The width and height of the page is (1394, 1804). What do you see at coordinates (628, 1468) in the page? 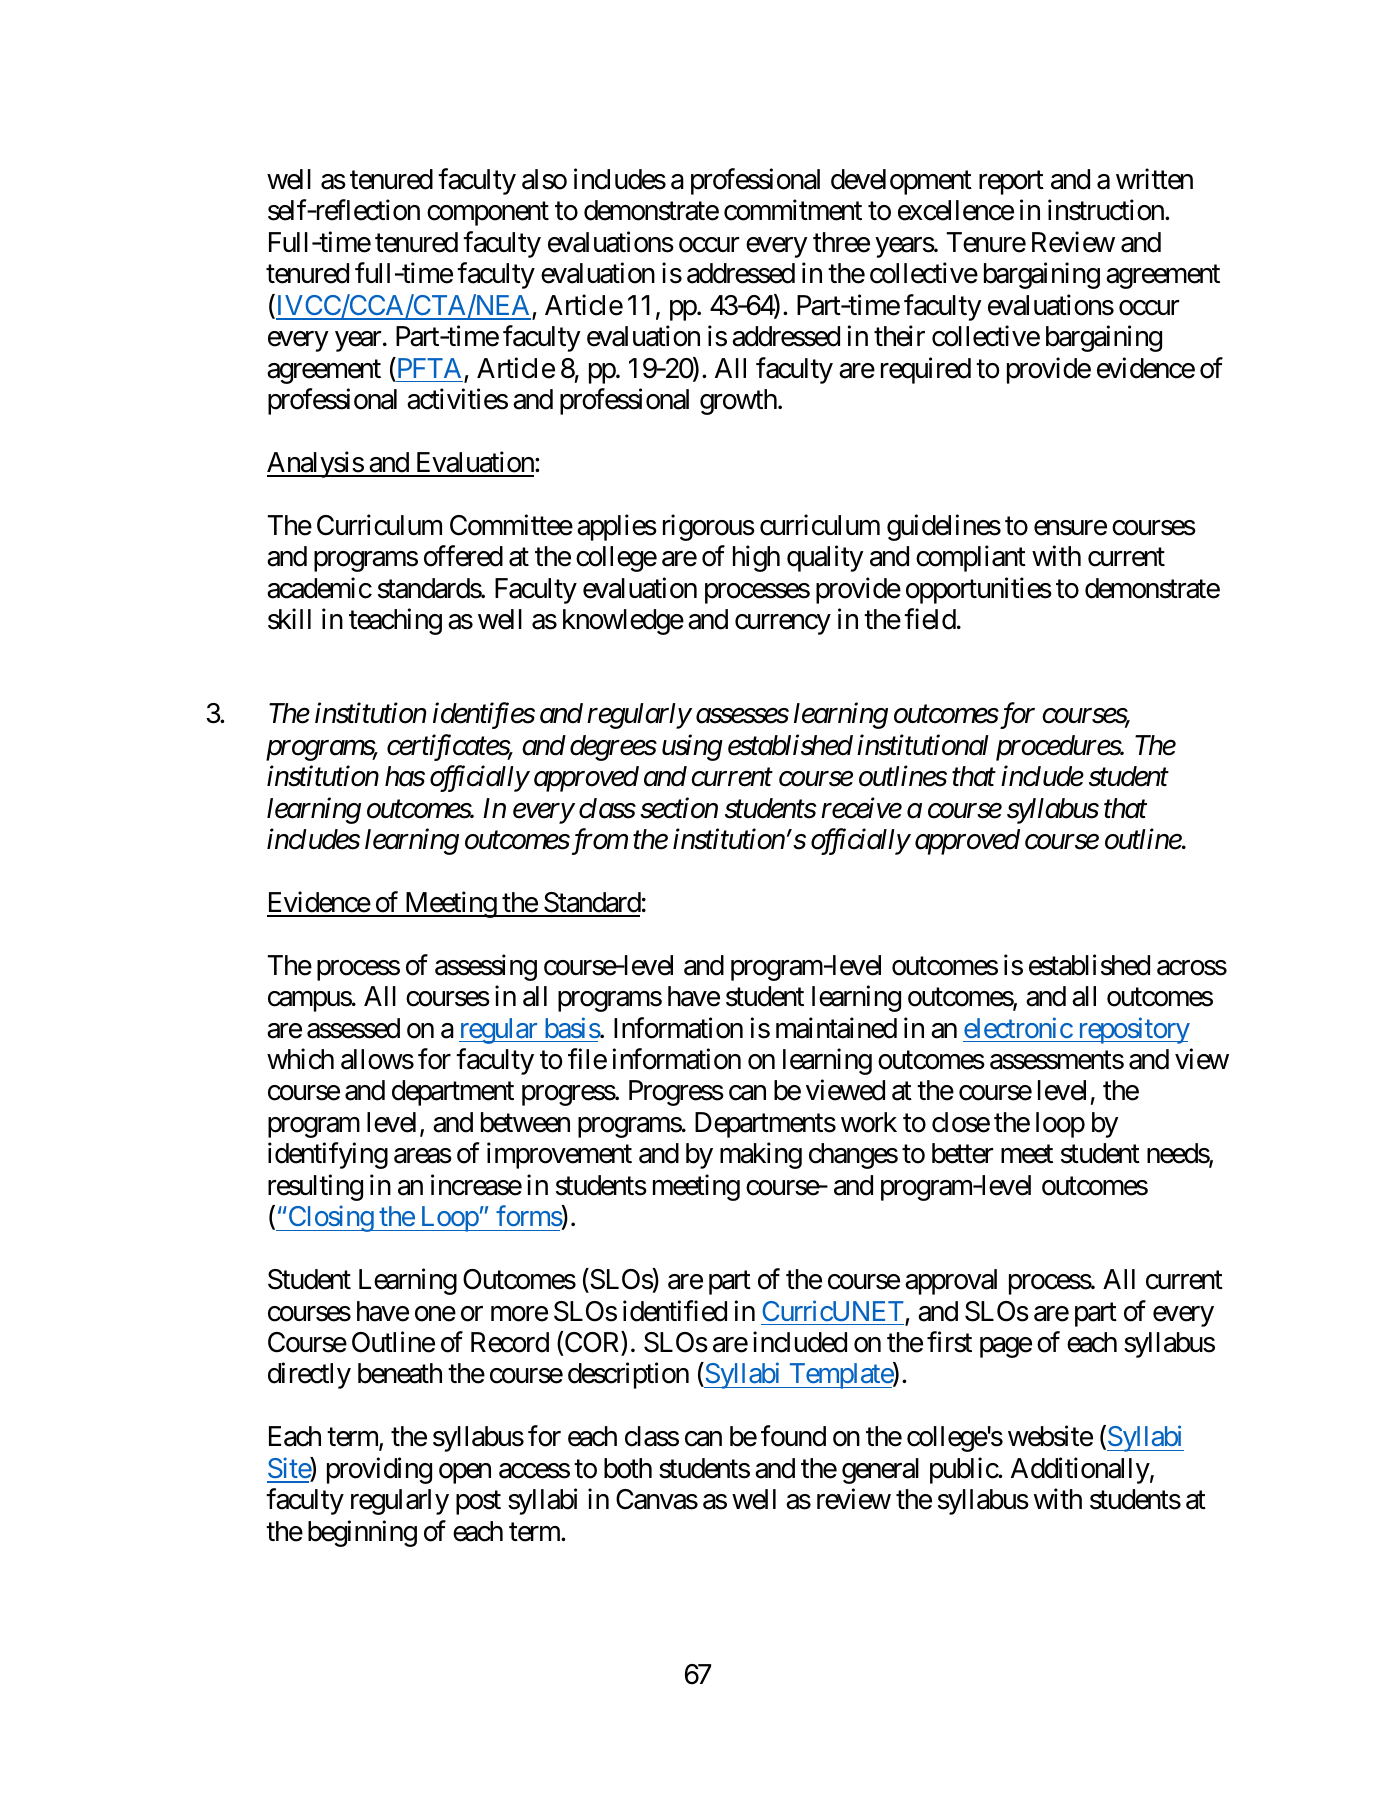
I see `both` at bounding box center [628, 1468].
